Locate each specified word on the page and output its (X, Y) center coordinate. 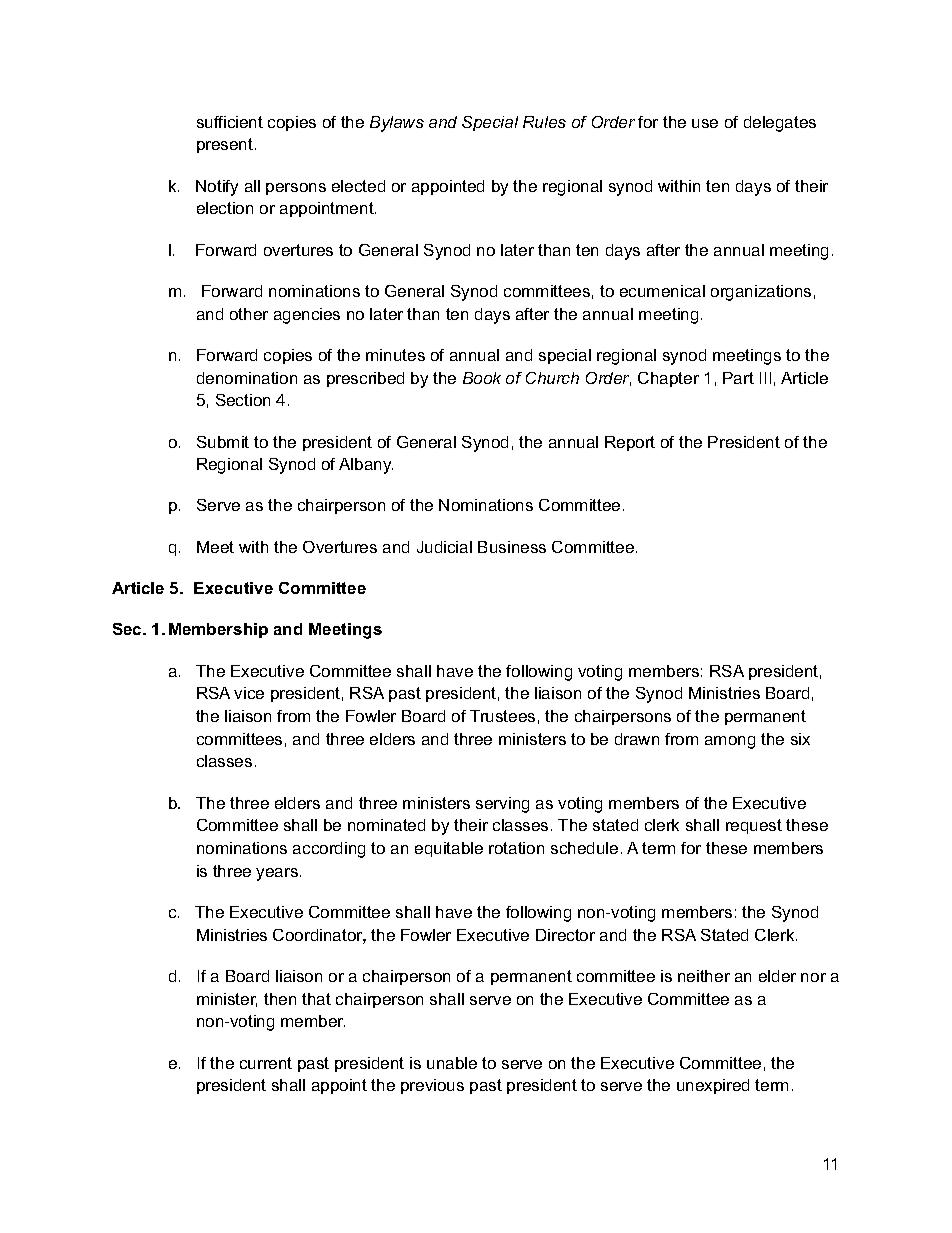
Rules (544, 122)
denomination (247, 378)
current (266, 1063)
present (225, 145)
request (754, 826)
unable (452, 1063)
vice (249, 693)
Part (738, 378)
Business (512, 547)
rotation (516, 848)
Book (482, 378)
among (730, 742)
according (329, 850)
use (705, 123)
